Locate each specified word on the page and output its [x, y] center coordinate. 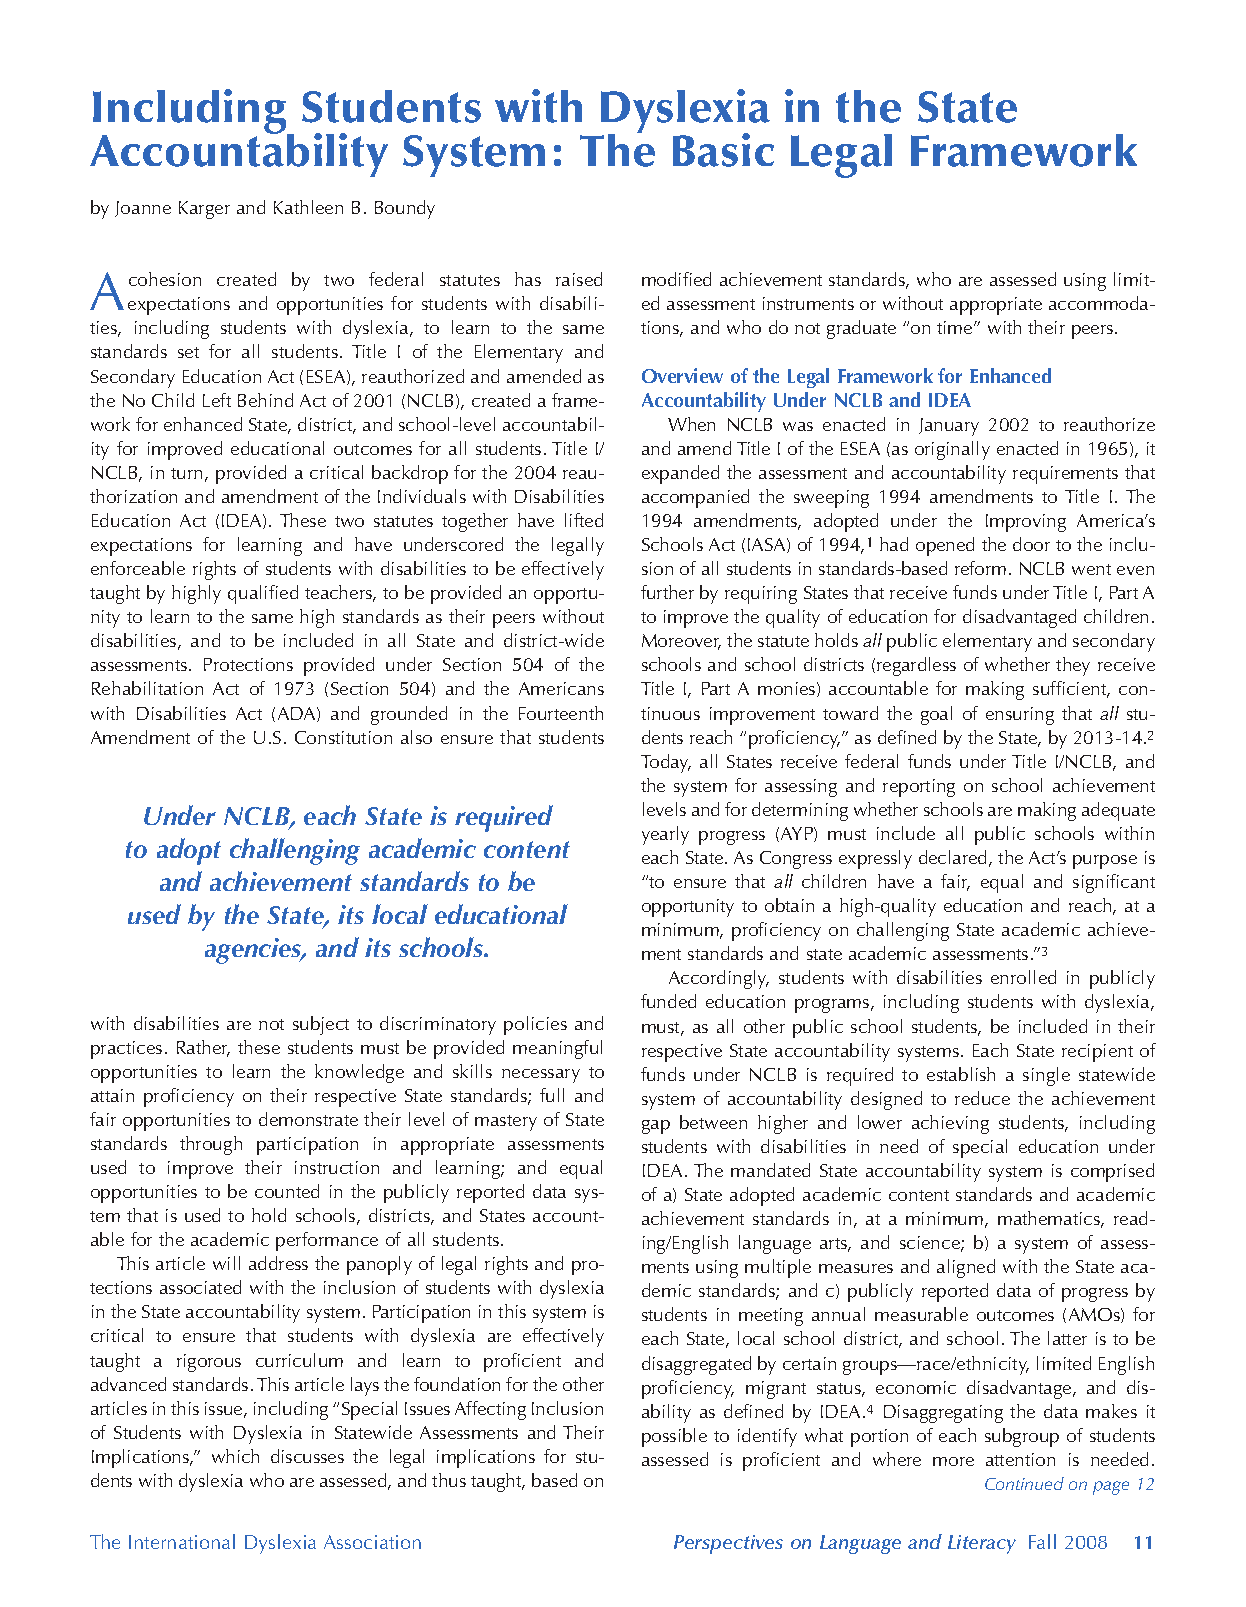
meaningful [557, 1049]
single [1046, 1076]
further [667, 592]
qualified [263, 594]
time [956, 327]
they [1073, 666]
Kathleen [308, 207]
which [235, 1456]
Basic [723, 150]
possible [674, 1437]
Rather [203, 1048]
